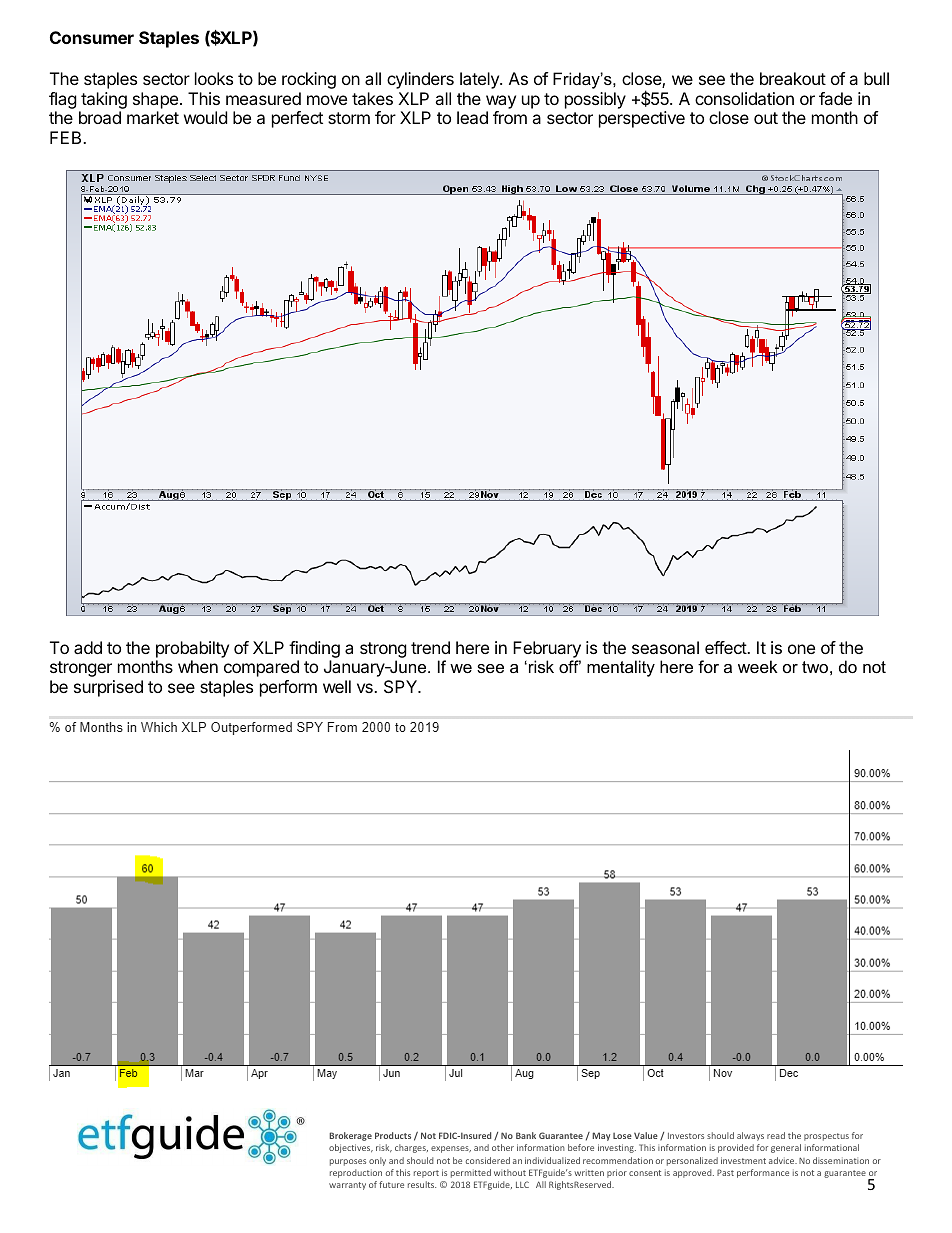 The image size is (952, 1233). I want to click on purposes, so click(348, 1162).
